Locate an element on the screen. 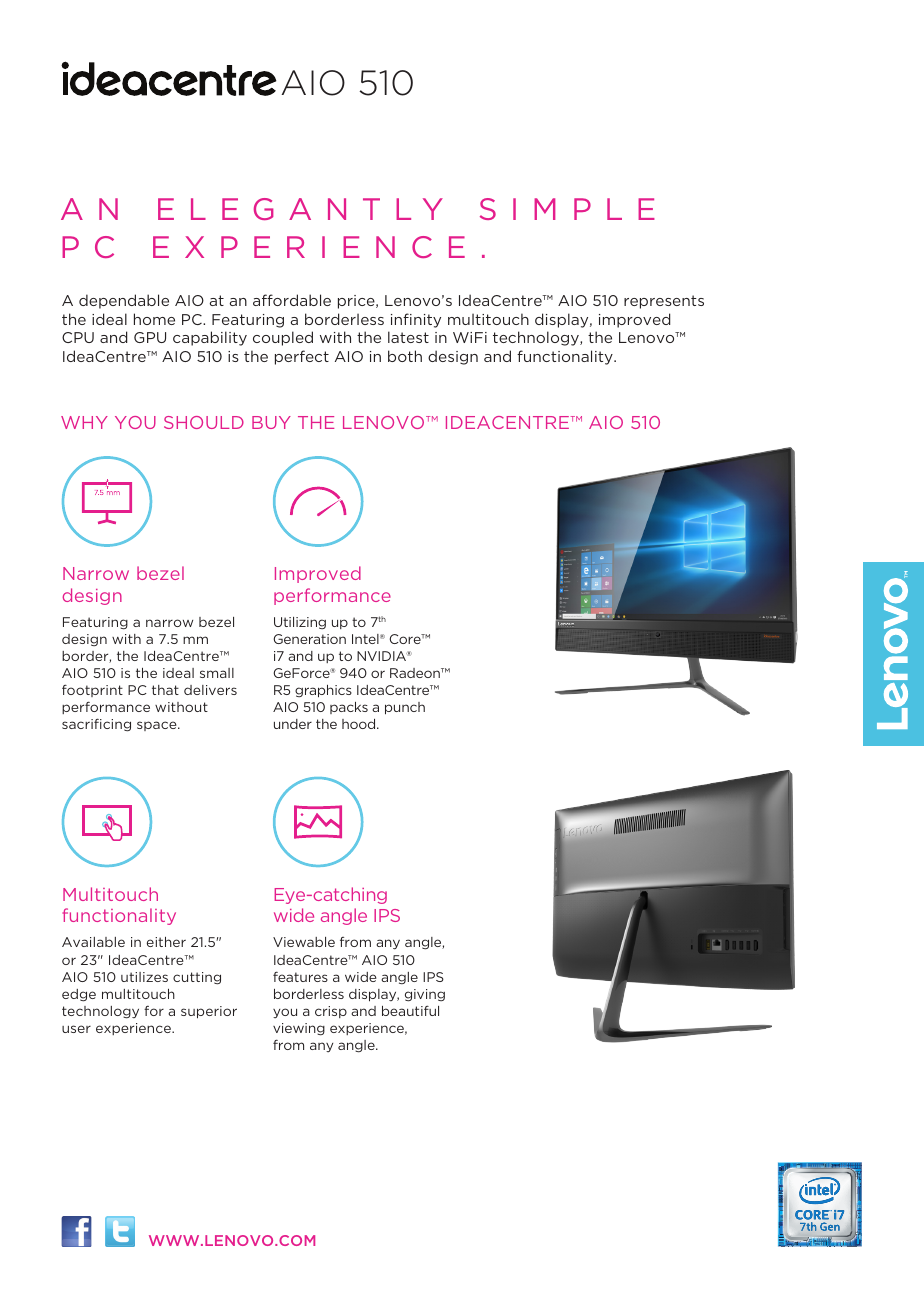 The image size is (924, 1308). Intel is located at coordinates (366, 639).
